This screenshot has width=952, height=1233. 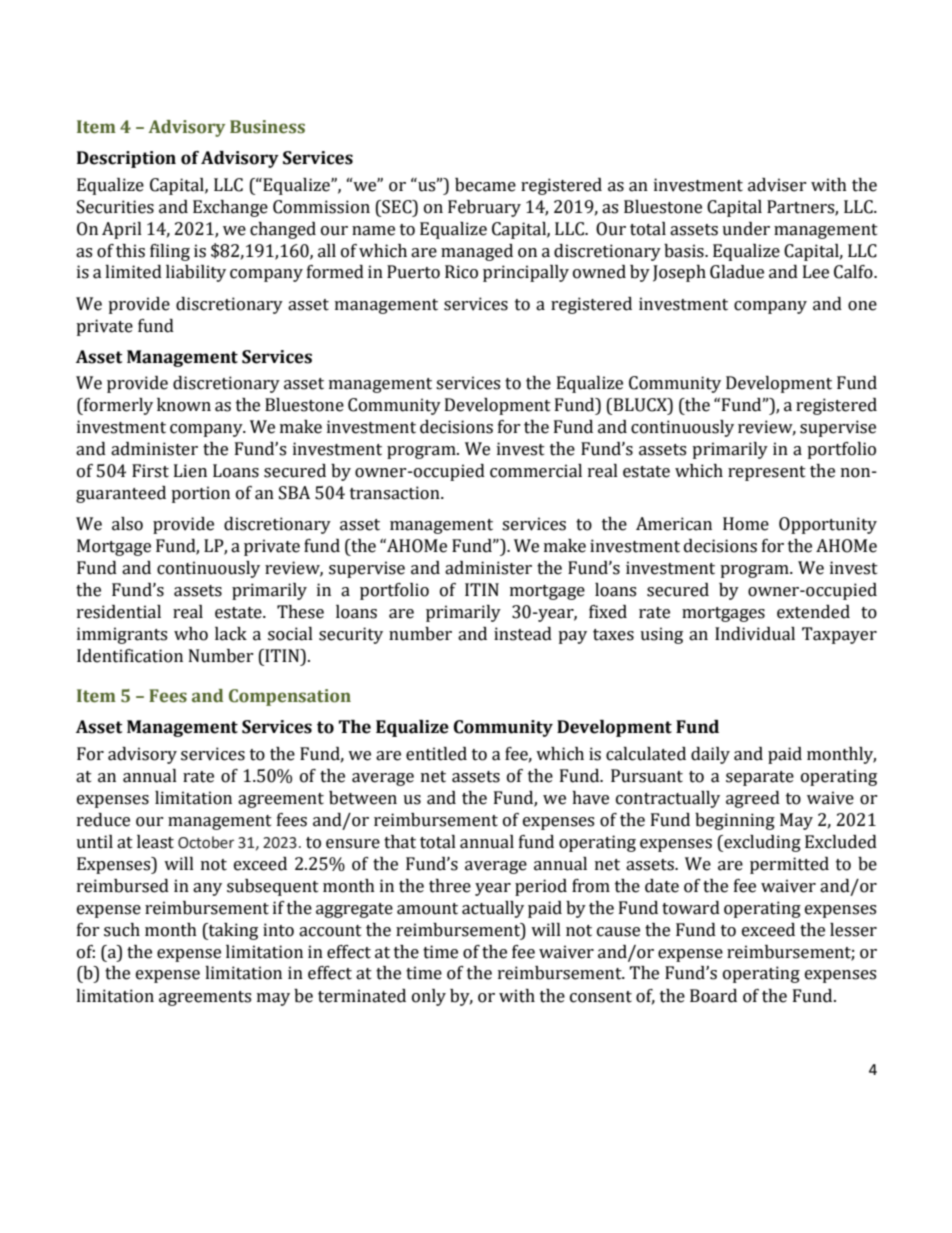 What do you see at coordinates (103, 820) in the screenshot?
I see `reduce` at bounding box center [103, 820].
